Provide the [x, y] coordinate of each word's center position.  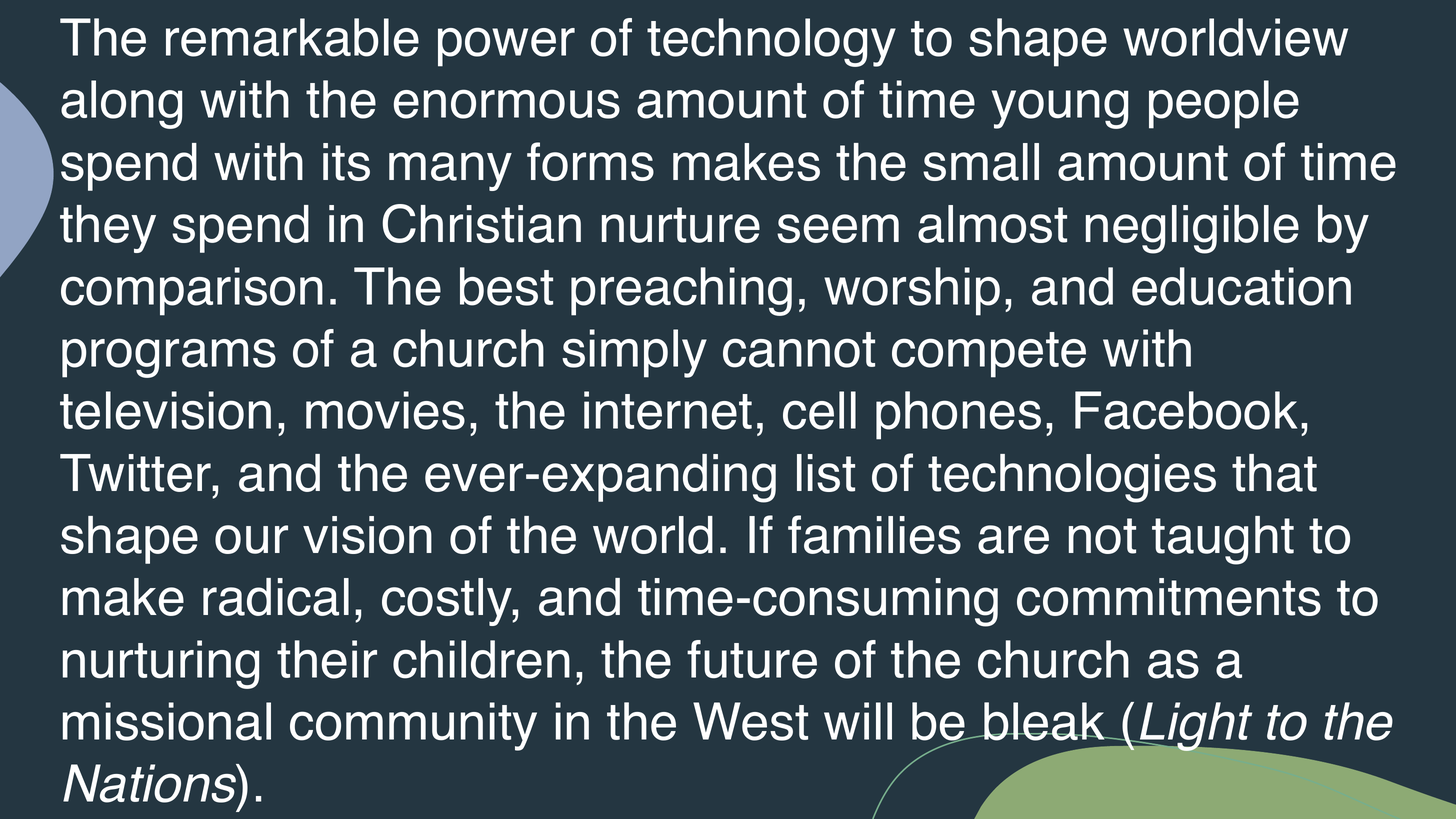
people [1224, 104]
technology [771, 42]
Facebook [1186, 410]
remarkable [292, 37]
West [750, 721]
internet [668, 410]
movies [385, 410]
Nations [151, 783]
